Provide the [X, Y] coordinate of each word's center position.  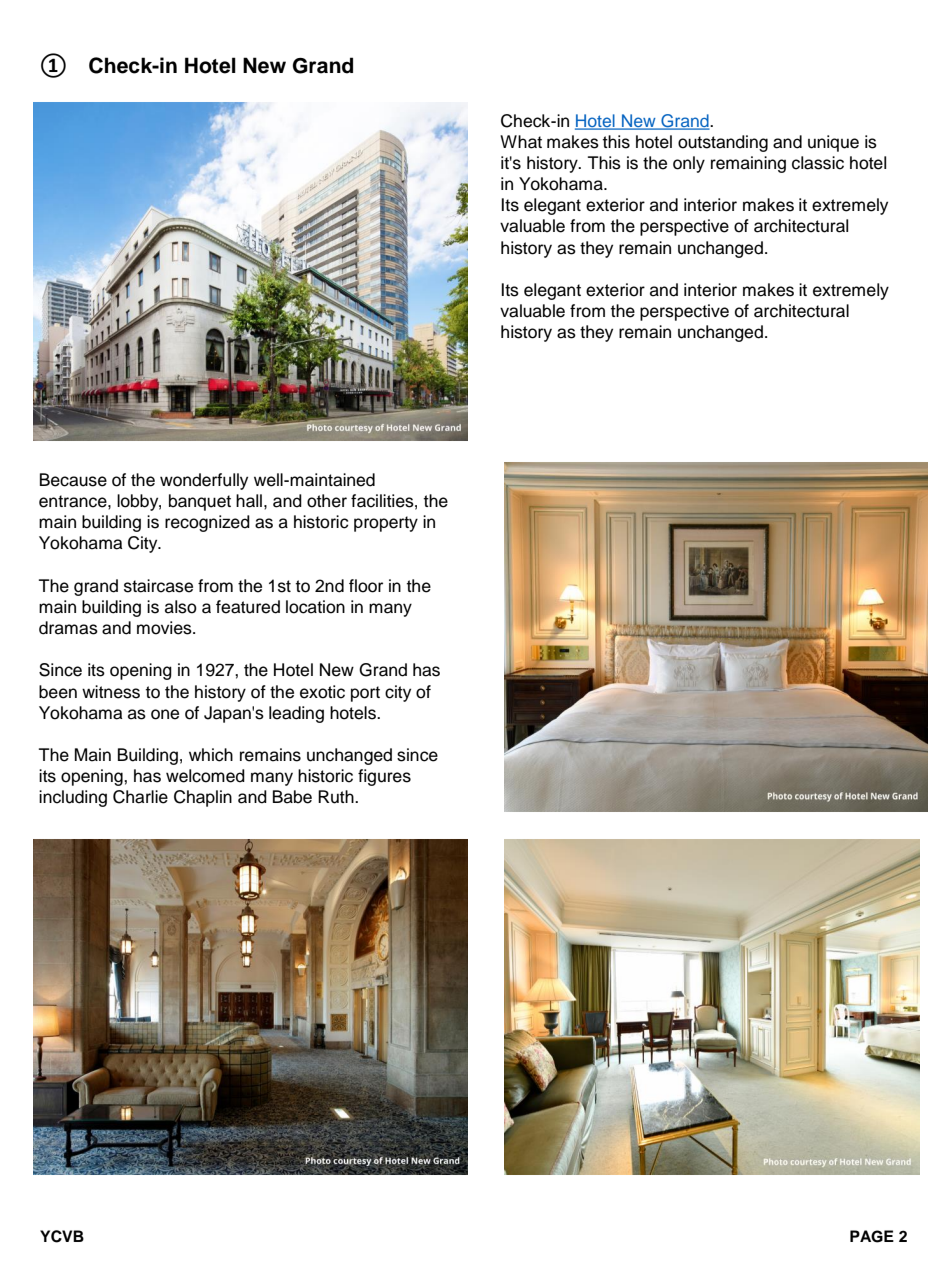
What [521, 142]
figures [384, 777]
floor [366, 586]
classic [818, 163]
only [689, 164]
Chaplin [203, 798]
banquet [200, 502]
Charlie [140, 797]
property [386, 524]
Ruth [337, 797]
